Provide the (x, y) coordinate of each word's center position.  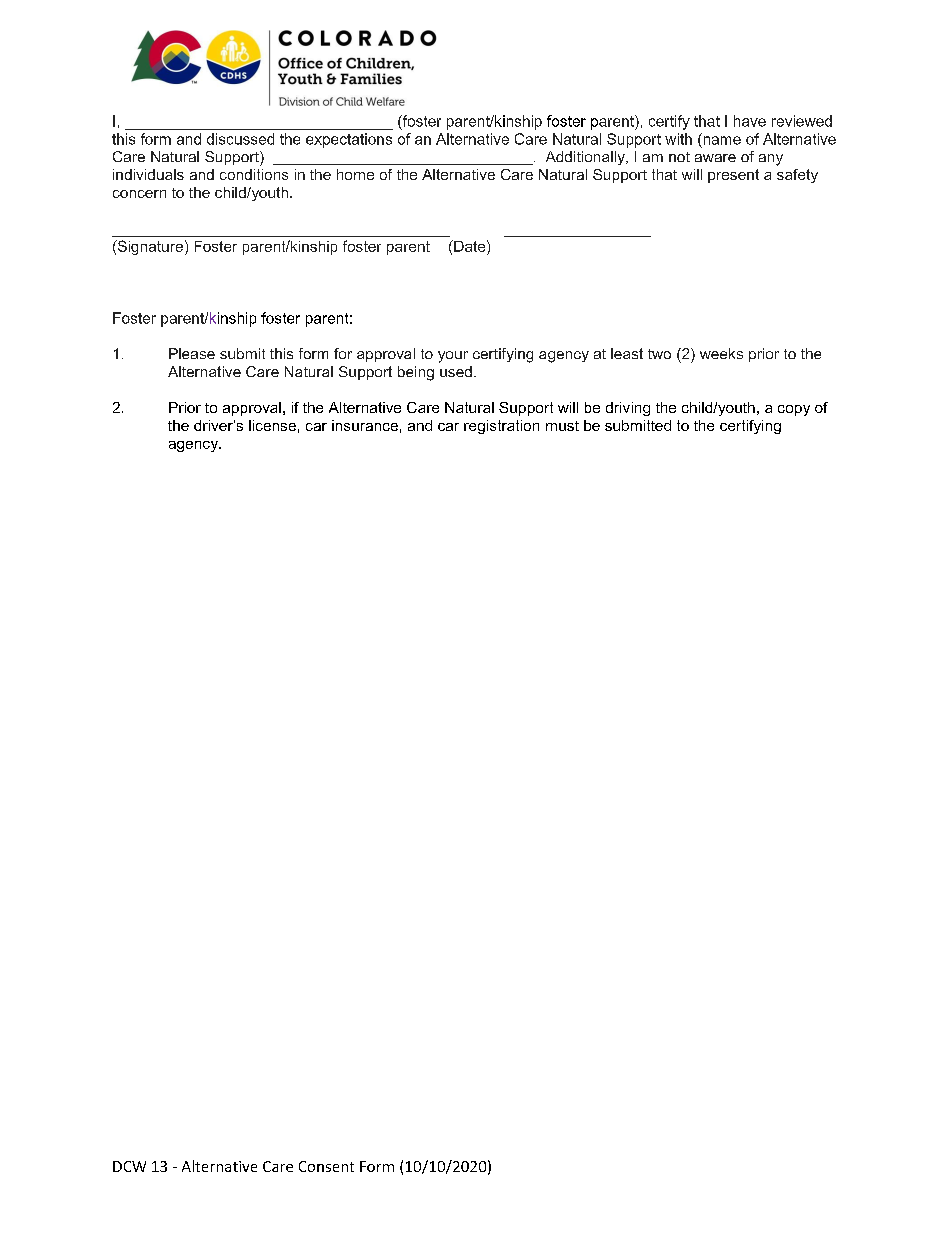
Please (192, 353)
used (456, 371)
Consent (326, 1166)
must (562, 426)
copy (794, 410)
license (272, 425)
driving (628, 409)
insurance (365, 425)
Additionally (586, 158)
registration (501, 427)
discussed (240, 139)
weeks (721, 353)
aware (715, 158)
